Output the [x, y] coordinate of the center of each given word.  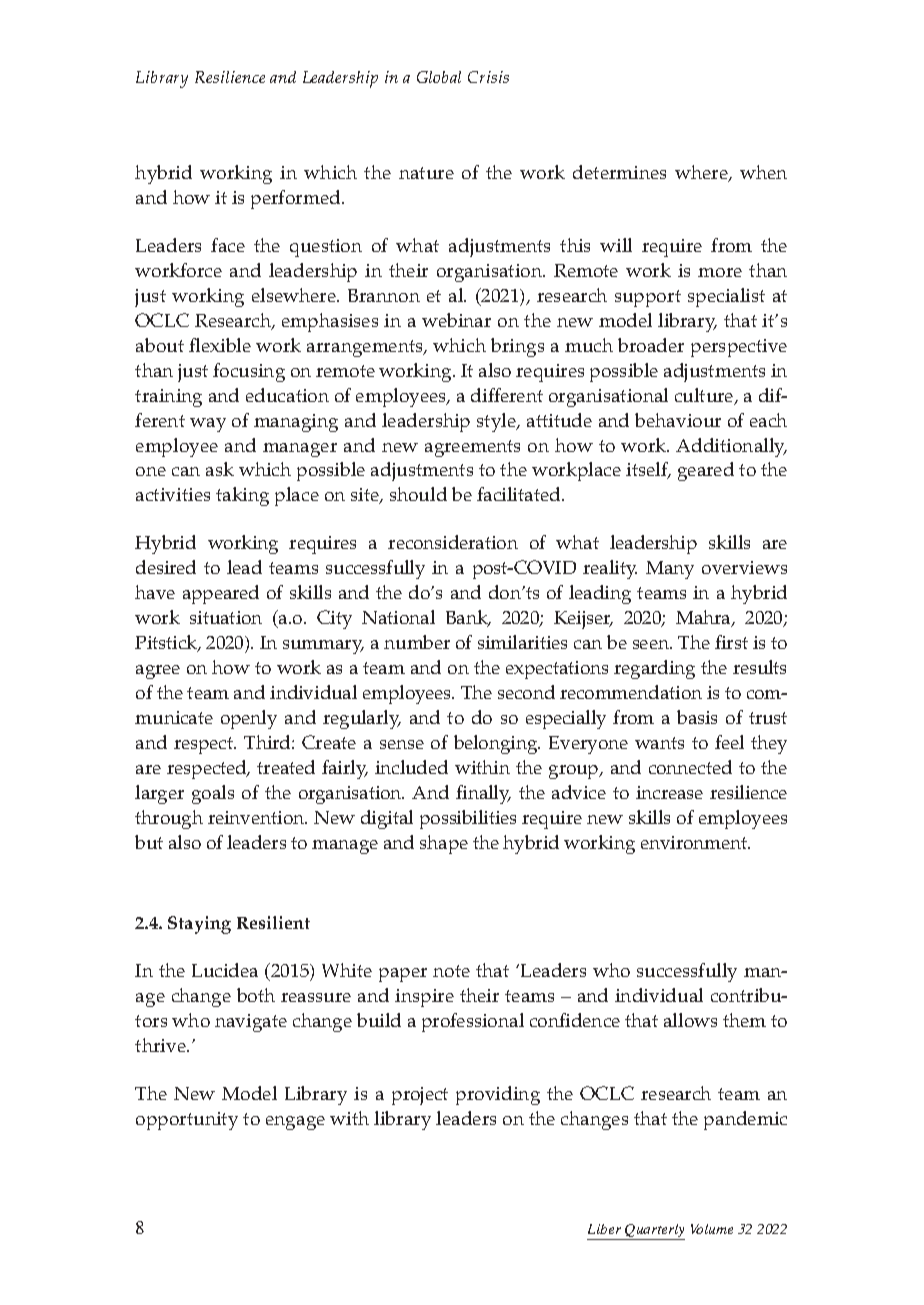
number [417, 642]
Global [439, 77]
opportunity [187, 1121]
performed [297, 199]
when [763, 172]
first [731, 642]
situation [226, 617]
